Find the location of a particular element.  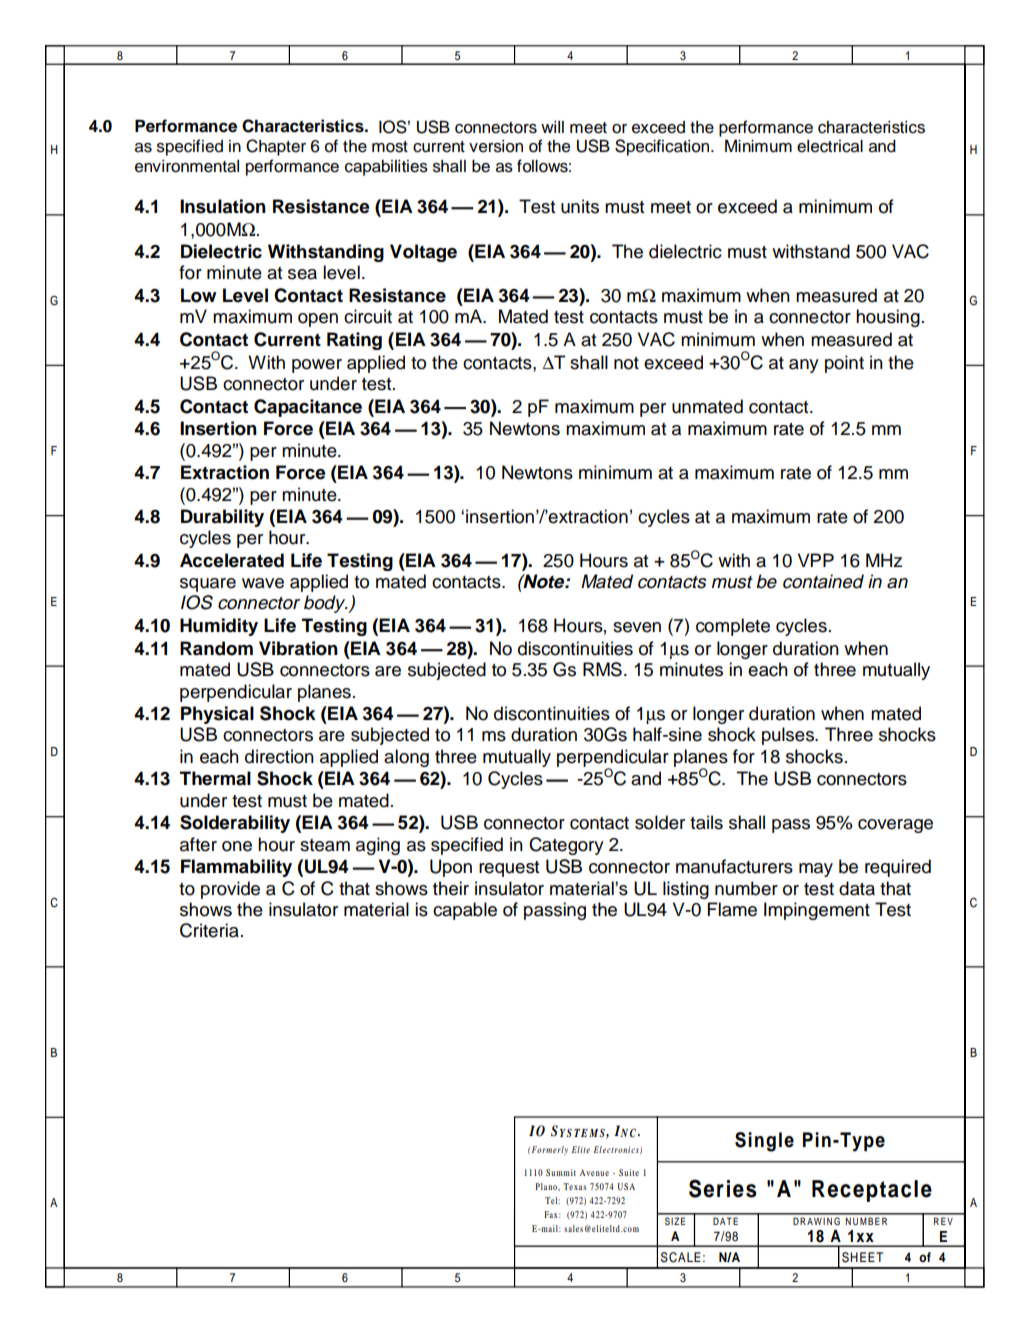

pulses is located at coordinates (789, 736).
